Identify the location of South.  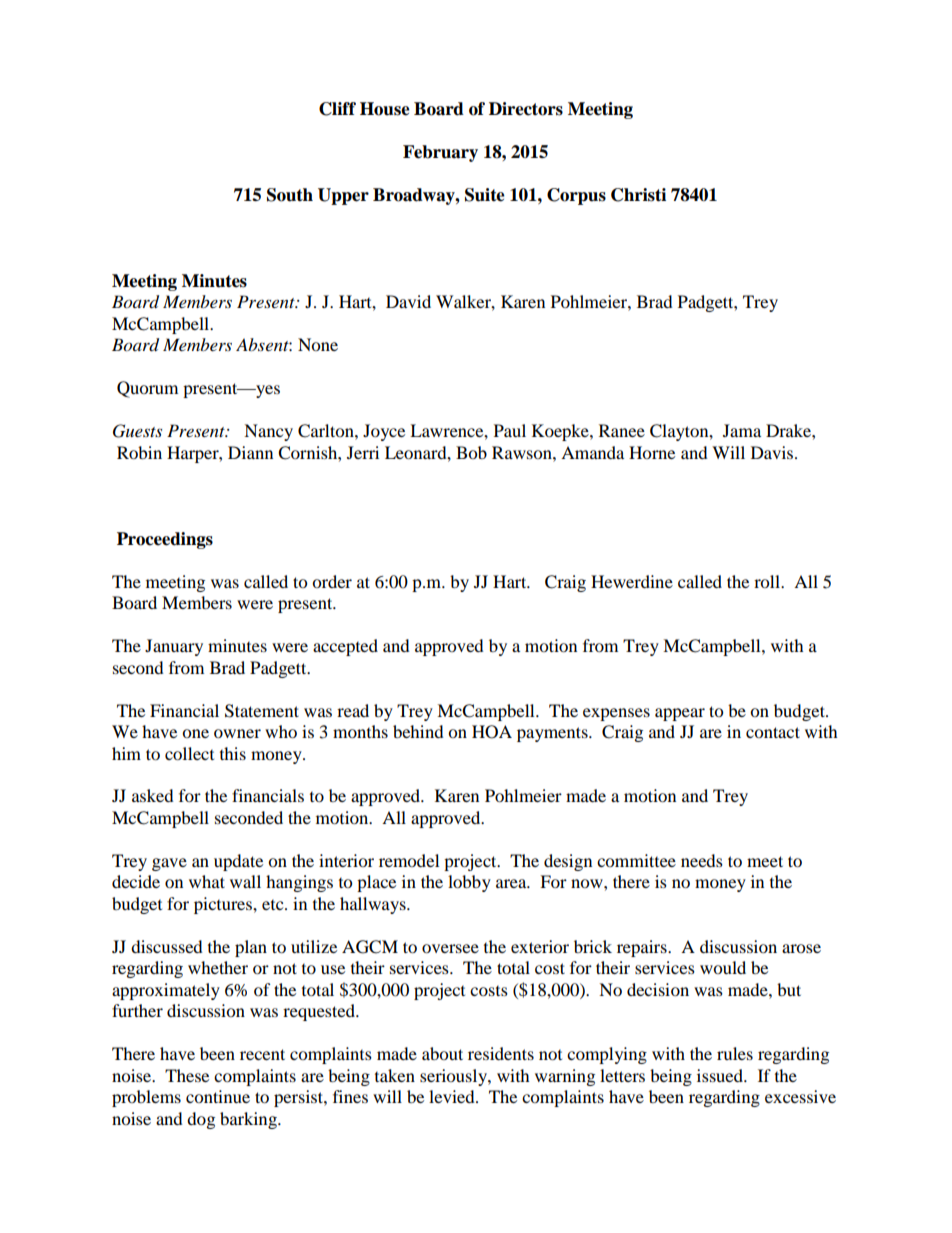
(290, 195).
